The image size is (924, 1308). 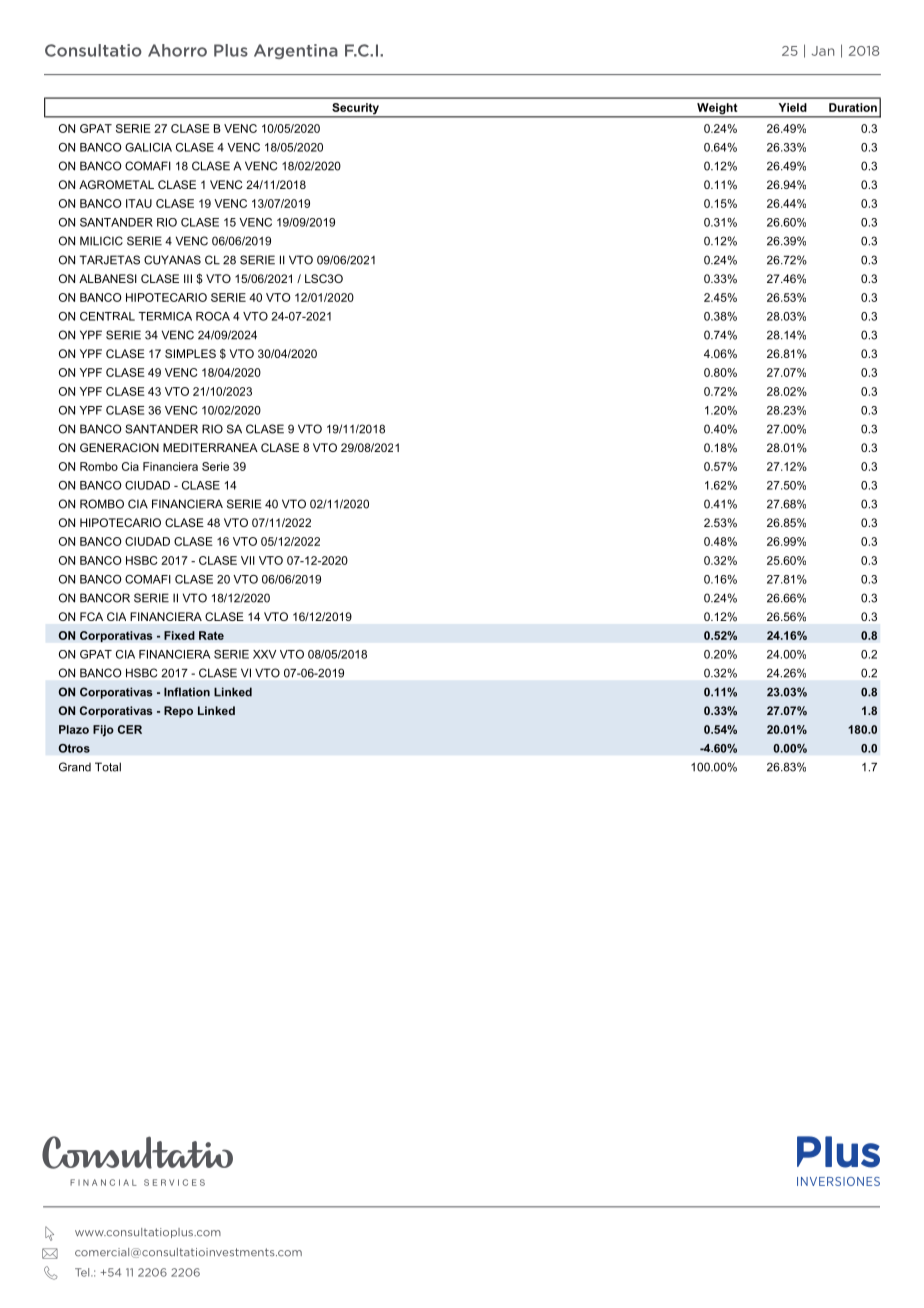 I want to click on Weight, so click(x=717, y=110).
